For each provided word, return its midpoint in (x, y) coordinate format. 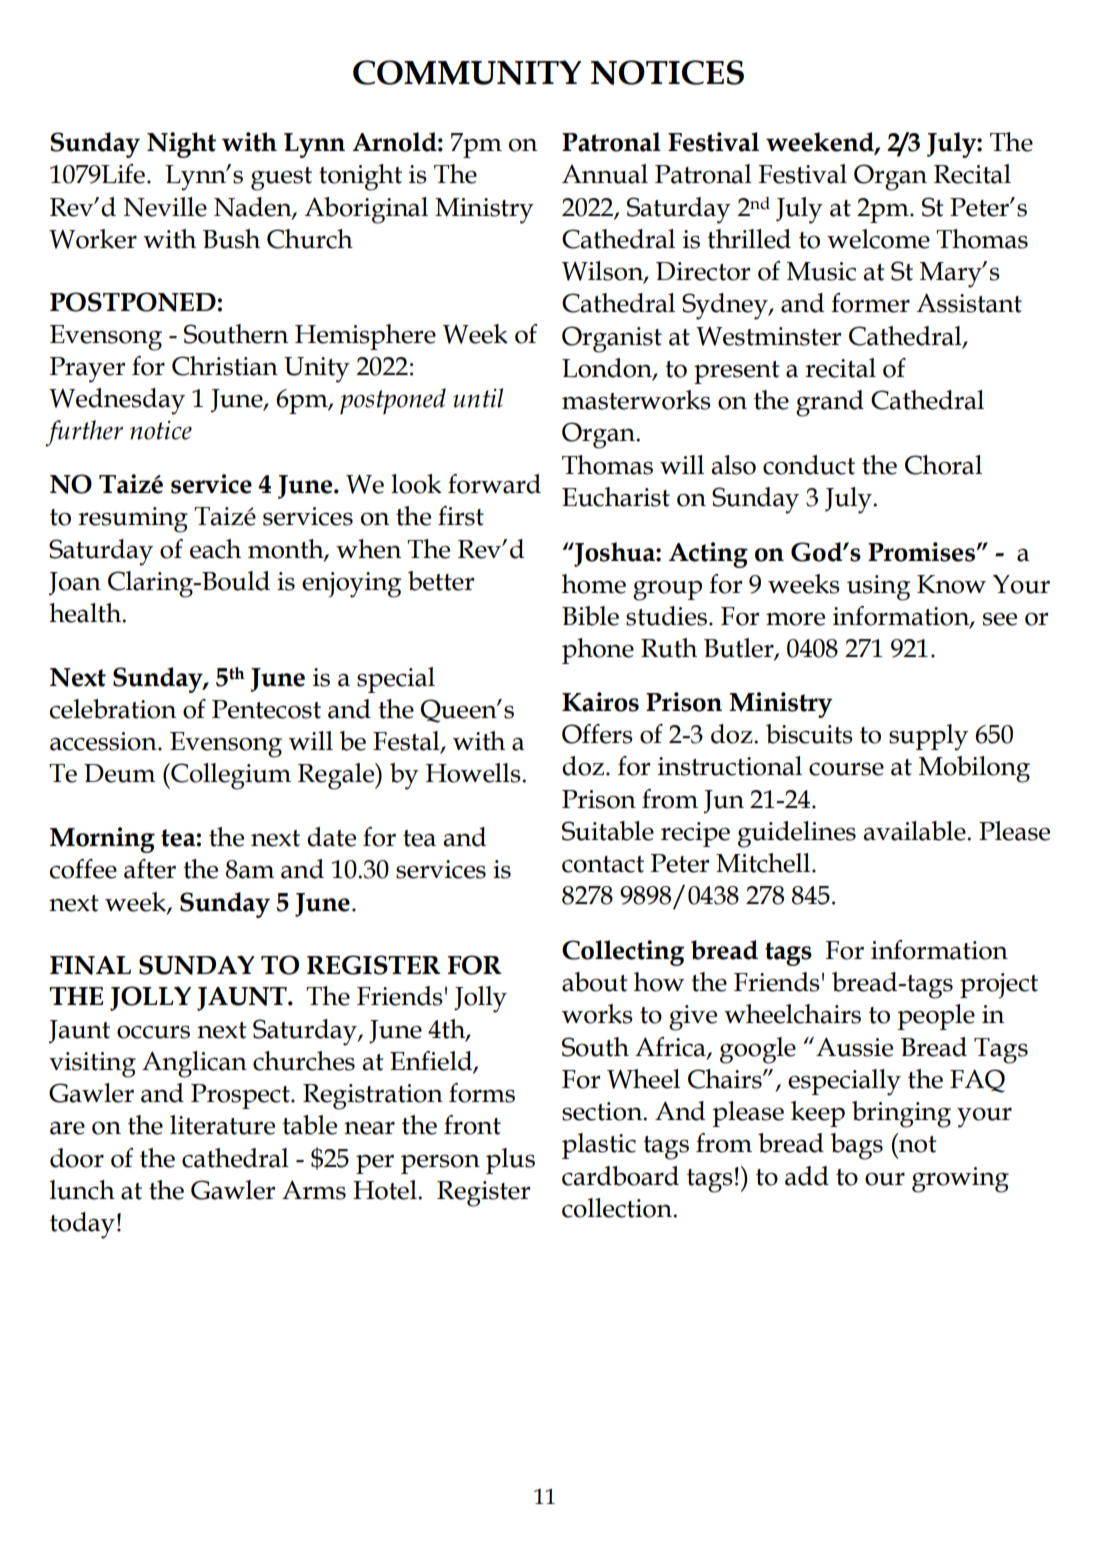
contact (603, 864)
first (461, 516)
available (915, 831)
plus (510, 1161)
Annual (605, 174)
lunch (82, 1190)
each (215, 549)
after (150, 869)
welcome (878, 239)
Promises (922, 552)
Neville (165, 207)
